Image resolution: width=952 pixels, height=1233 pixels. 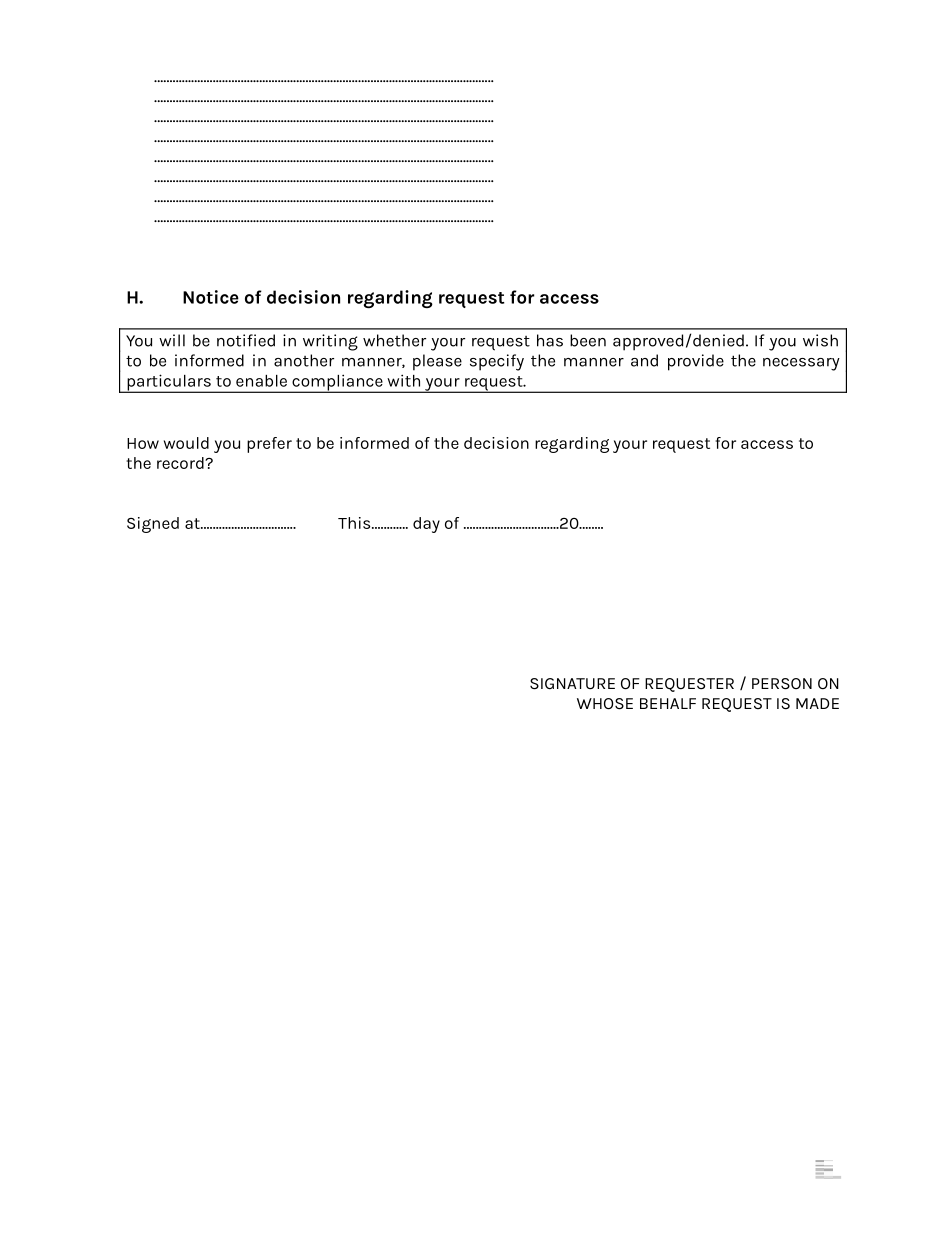 I want to click on WHOSE, so click(x=605, y=704).
